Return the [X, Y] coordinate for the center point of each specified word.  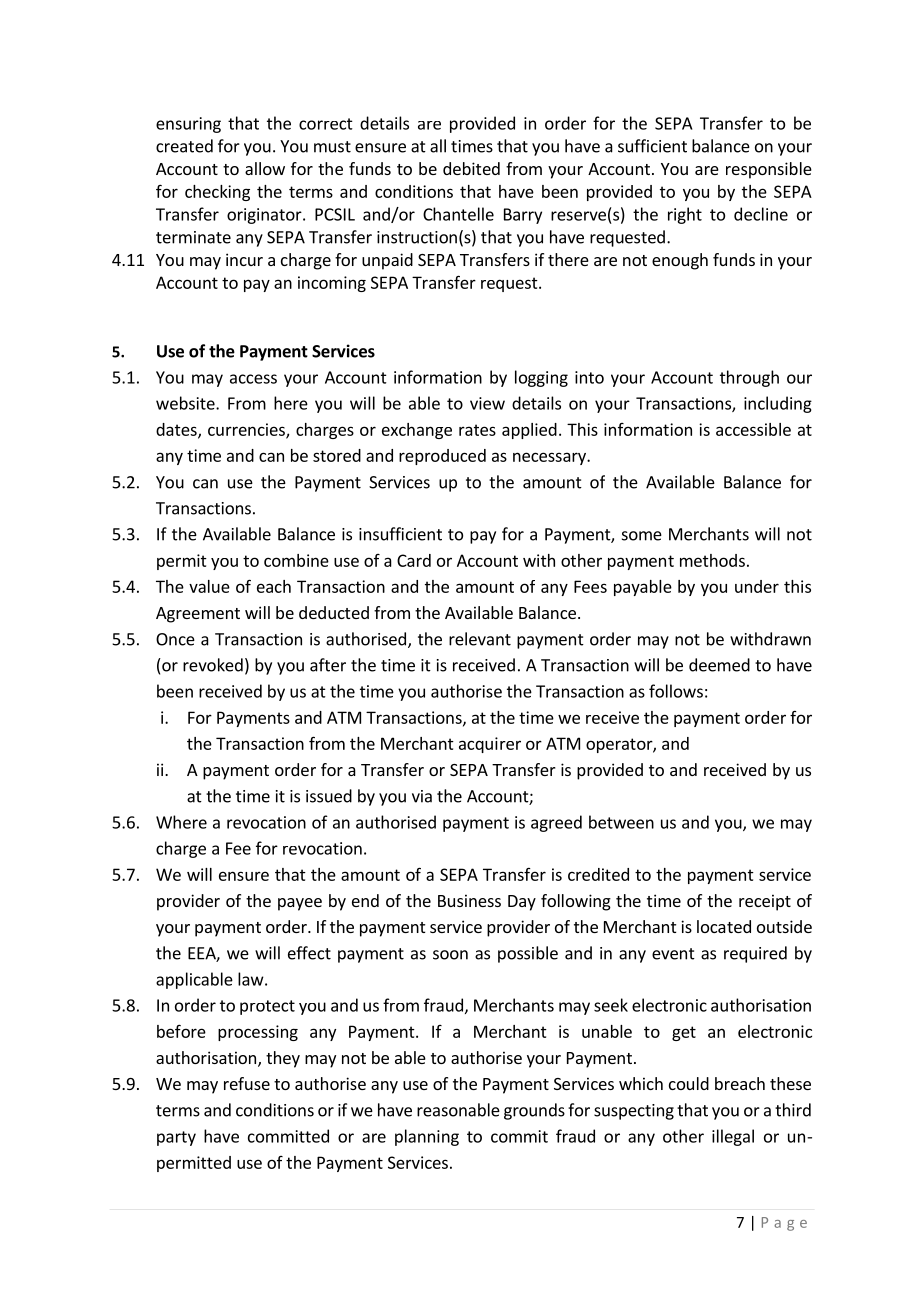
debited [471, 168]
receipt [765, 902]
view [487, 403]
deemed [719, 665]
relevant [480, 639]
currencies [247, 430]
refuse [247, 1083]
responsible [769, 170]
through [749, 378]
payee [300, 904]
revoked [213, 665]
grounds [534, 1111]
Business [469, 900]
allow [265, 168]
